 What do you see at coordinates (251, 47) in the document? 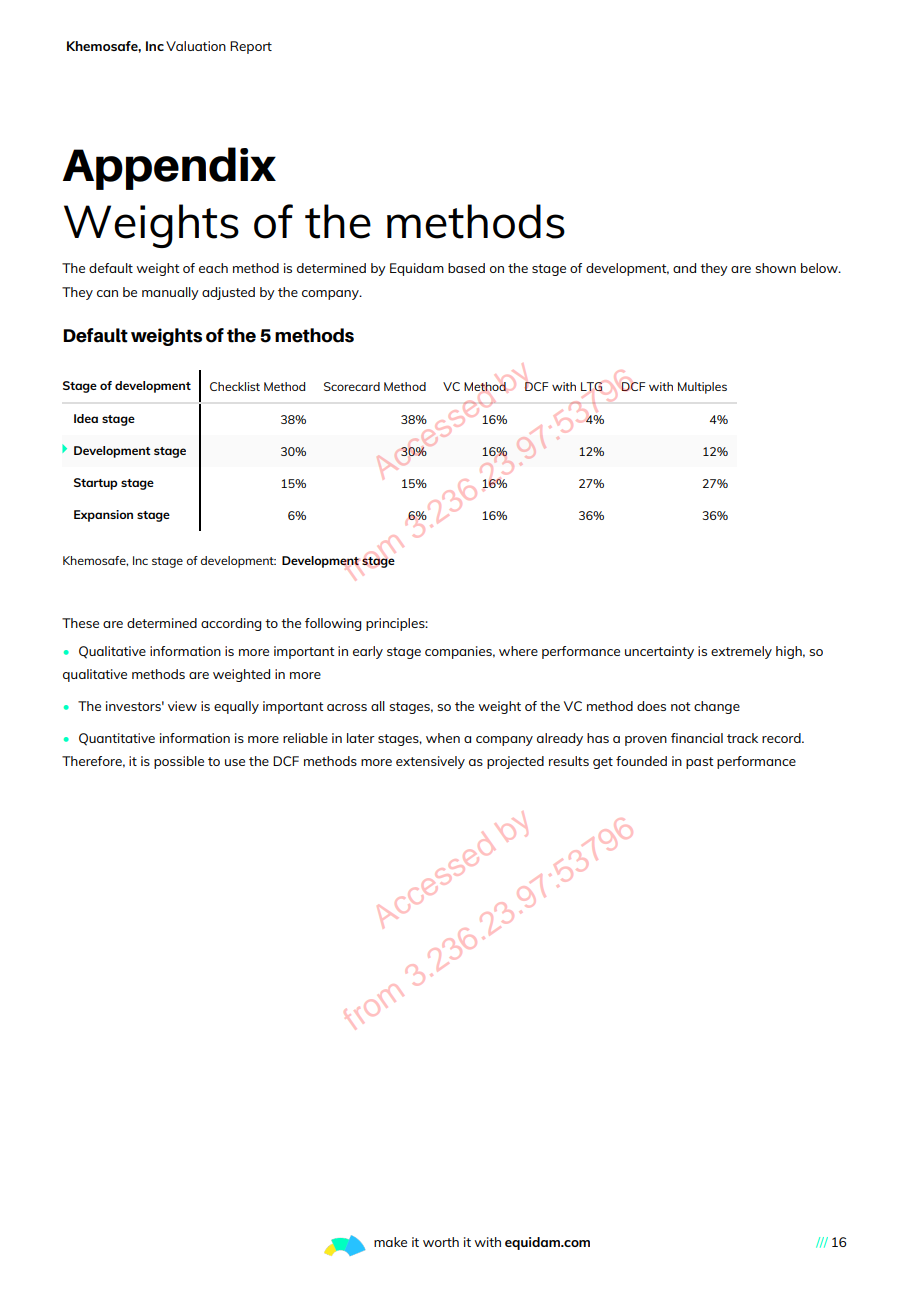
I see `Report` at bounding box center [251, 47].
